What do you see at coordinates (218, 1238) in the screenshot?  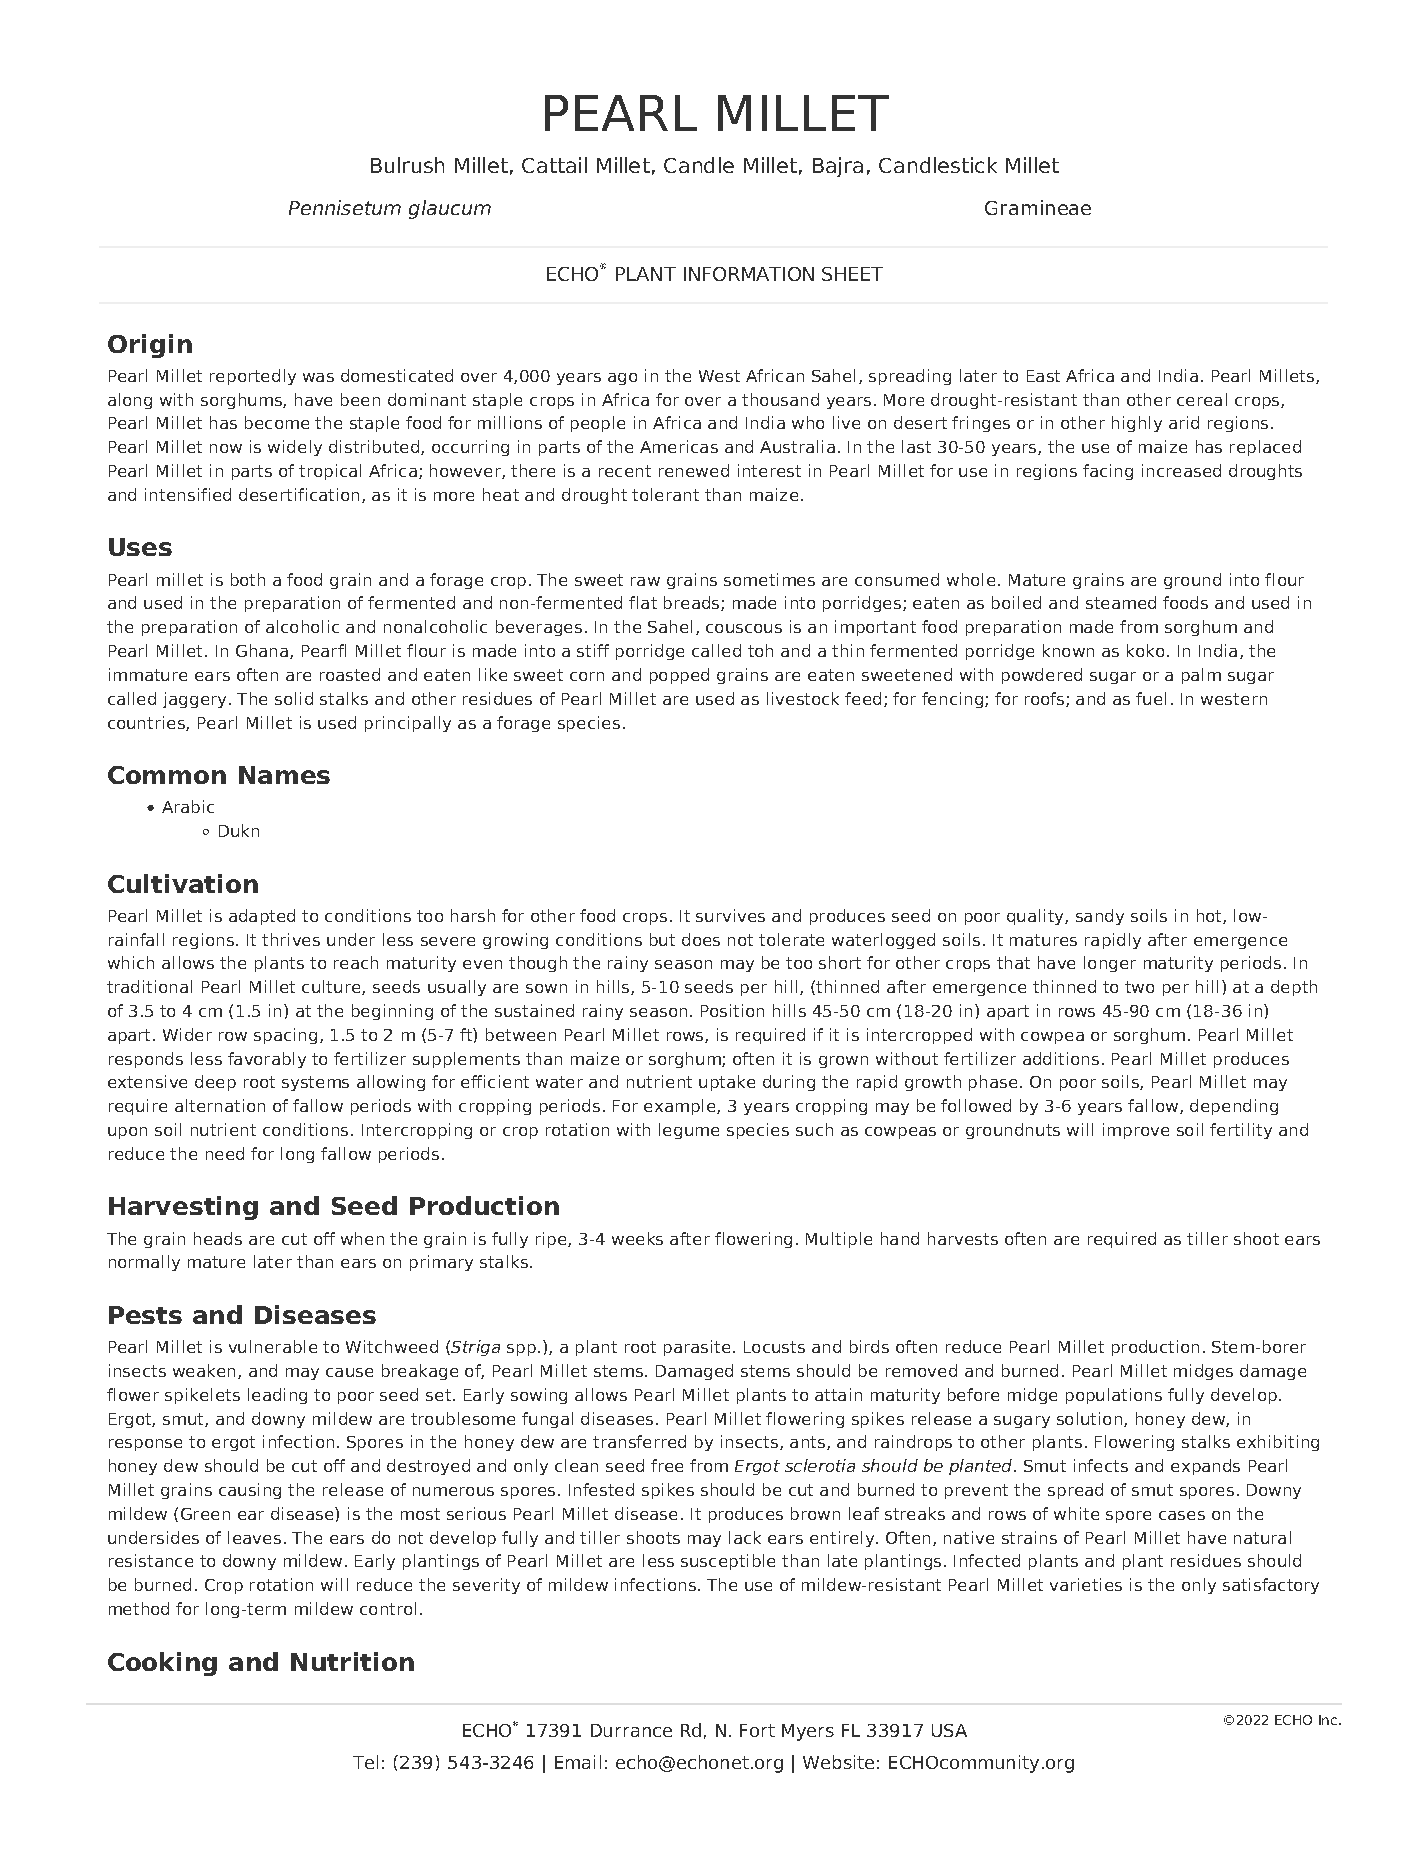 I see `heads` at bounding box center [218, 1238].
